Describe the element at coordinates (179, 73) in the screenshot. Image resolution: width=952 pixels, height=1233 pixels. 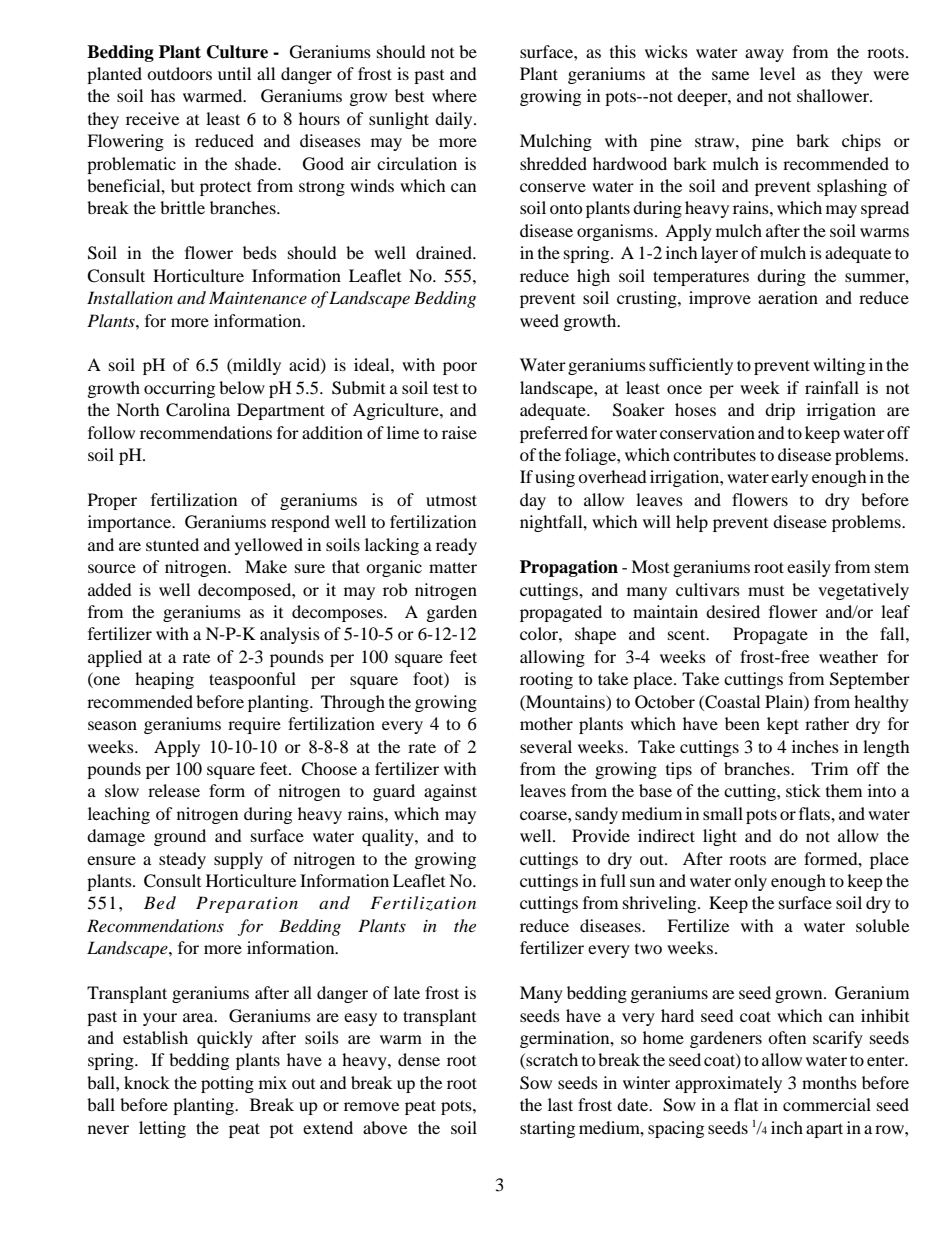
I see `outdoors` at that location.
